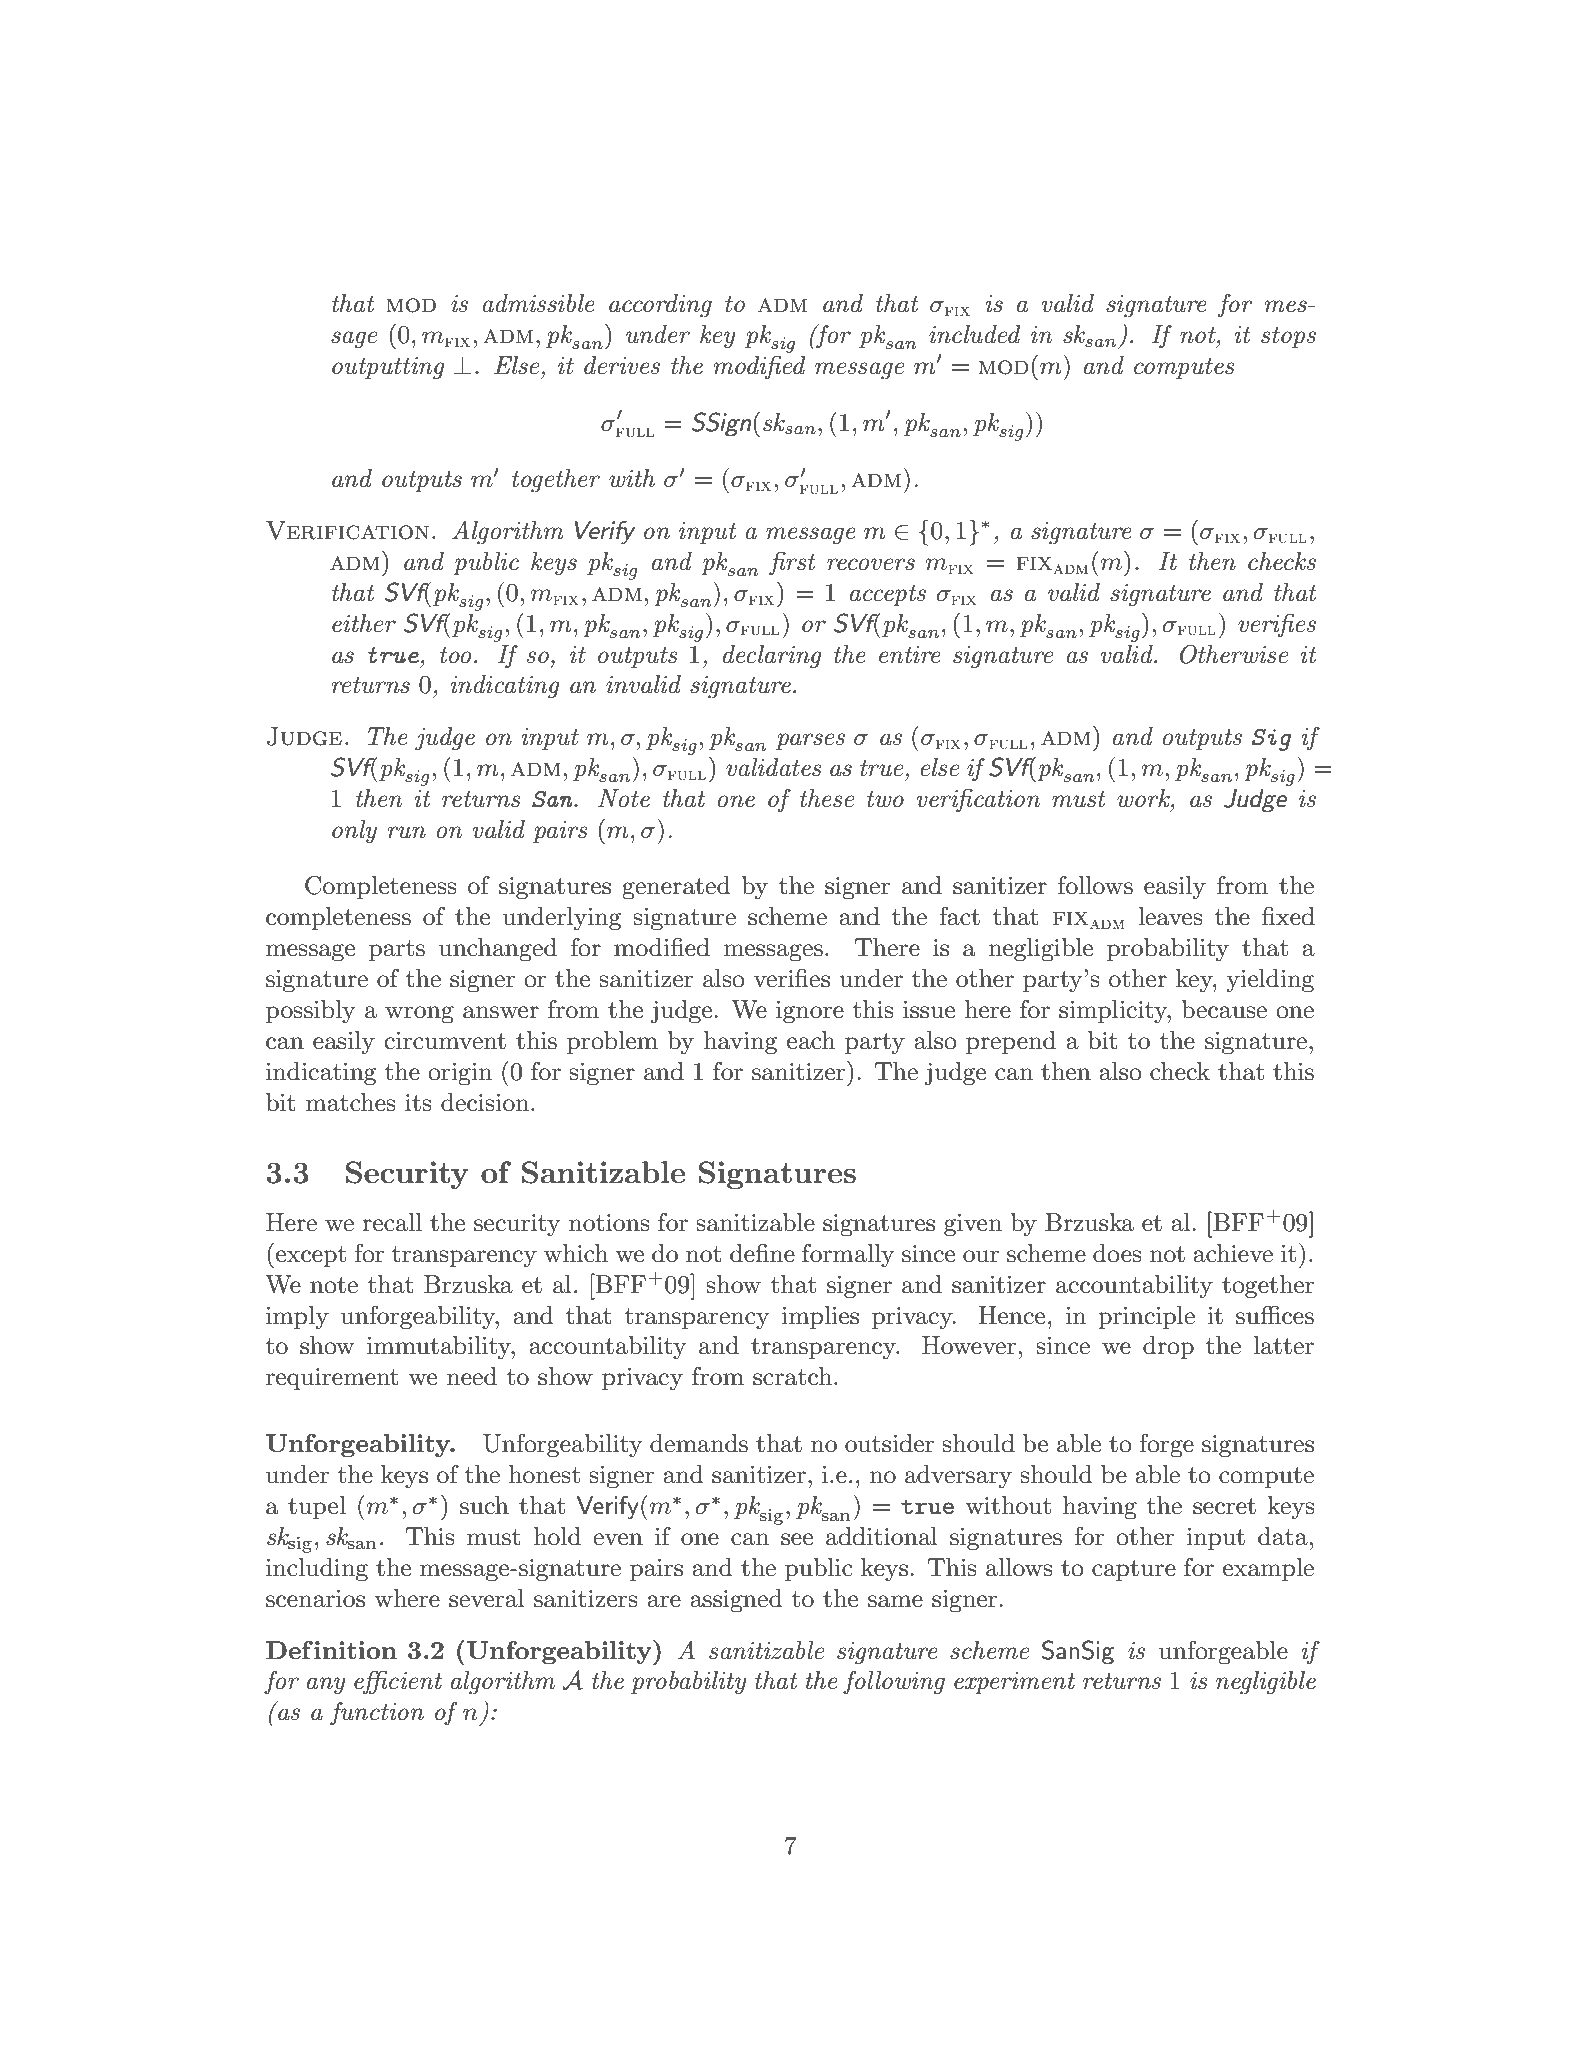 Image resolution: width=1583 pixels, height=2049 pixels. Describe the element at coordinates (1288, 337) in the image. I see `stops` at that location.
